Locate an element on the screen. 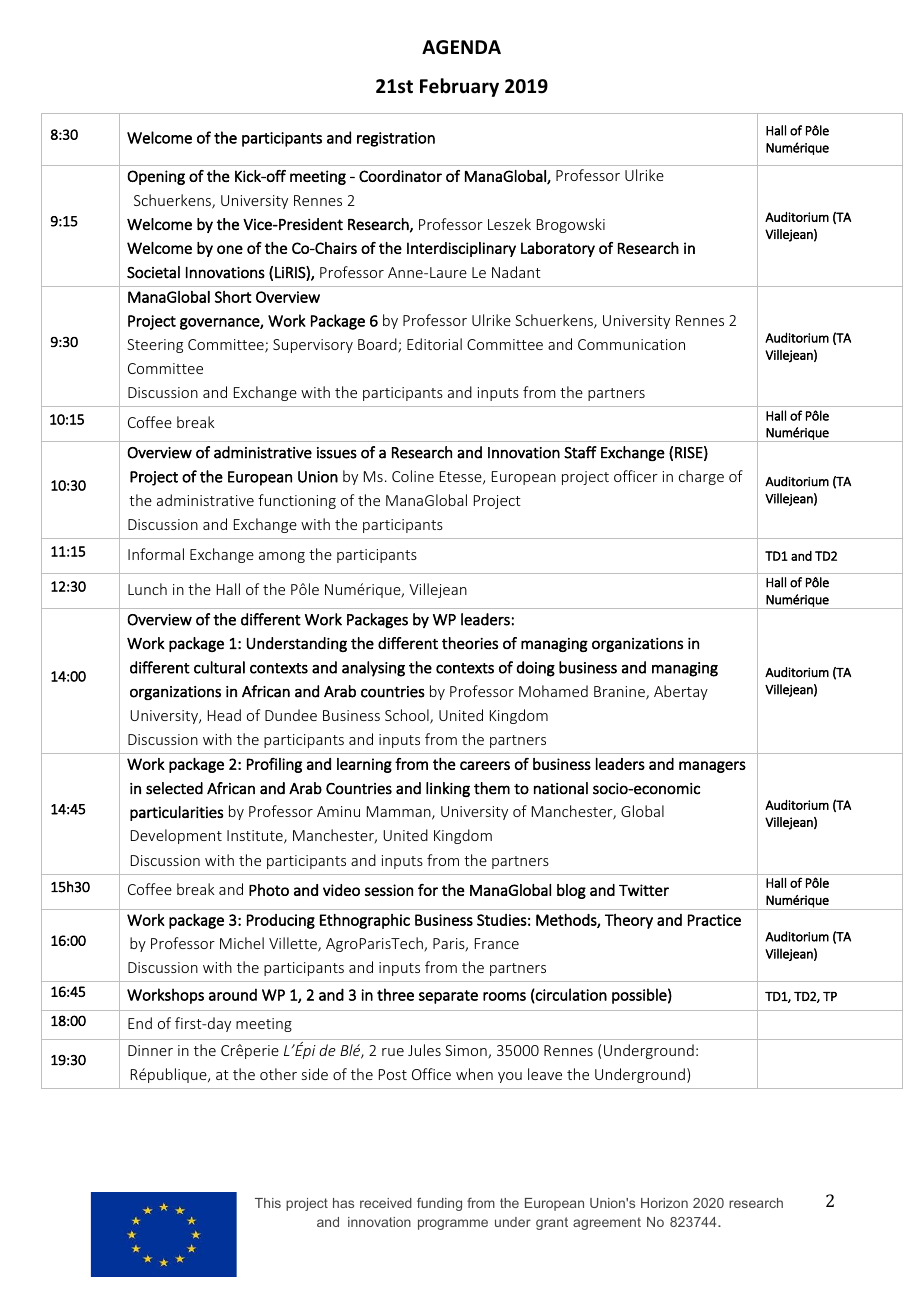 The width and height of the screenshot is (924, 1308). theories is located at coordinates (470, 643).
